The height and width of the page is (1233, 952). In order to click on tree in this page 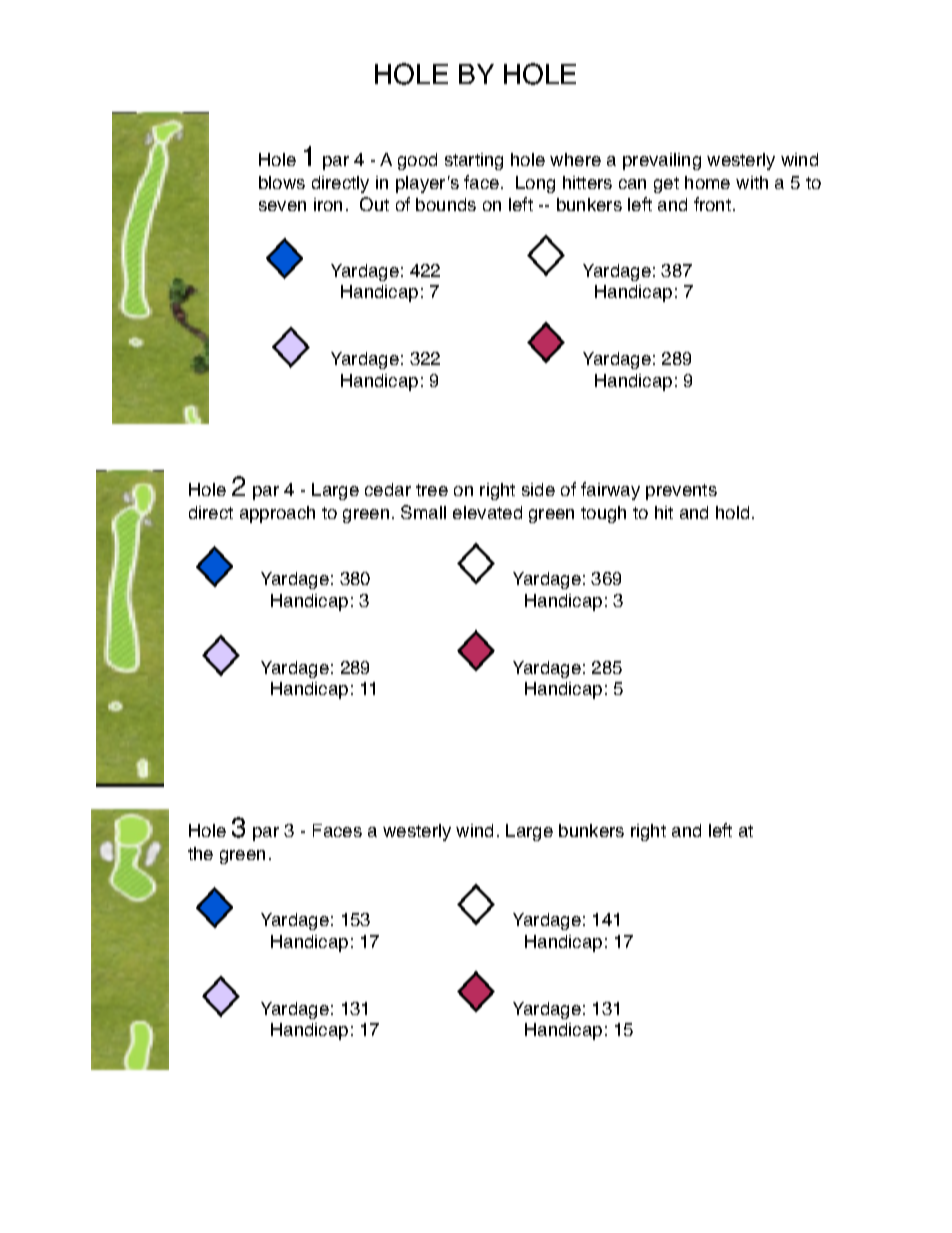, I will do `click(432, 490)`.
